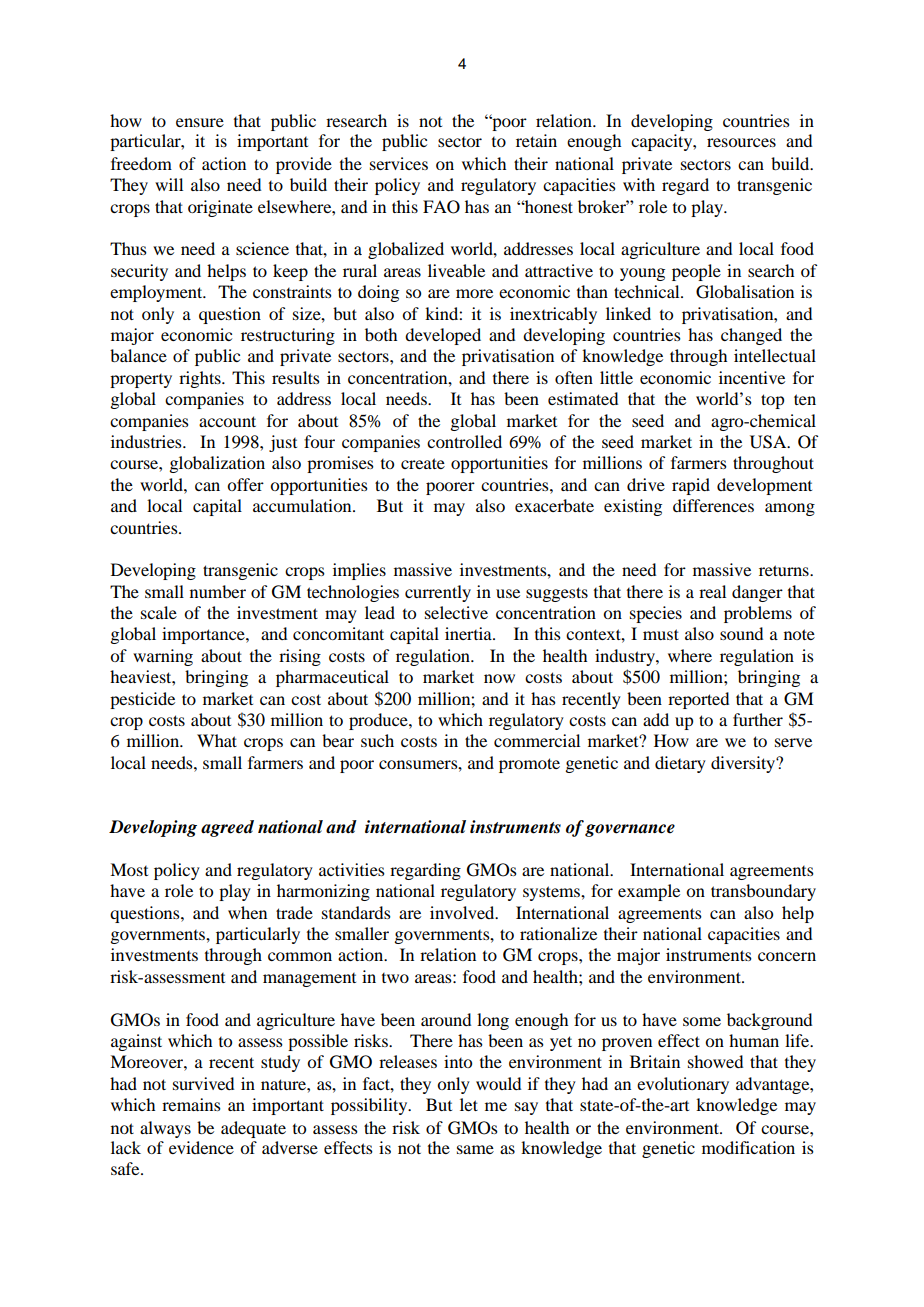  I want to click on resources, so click(741, 142).
